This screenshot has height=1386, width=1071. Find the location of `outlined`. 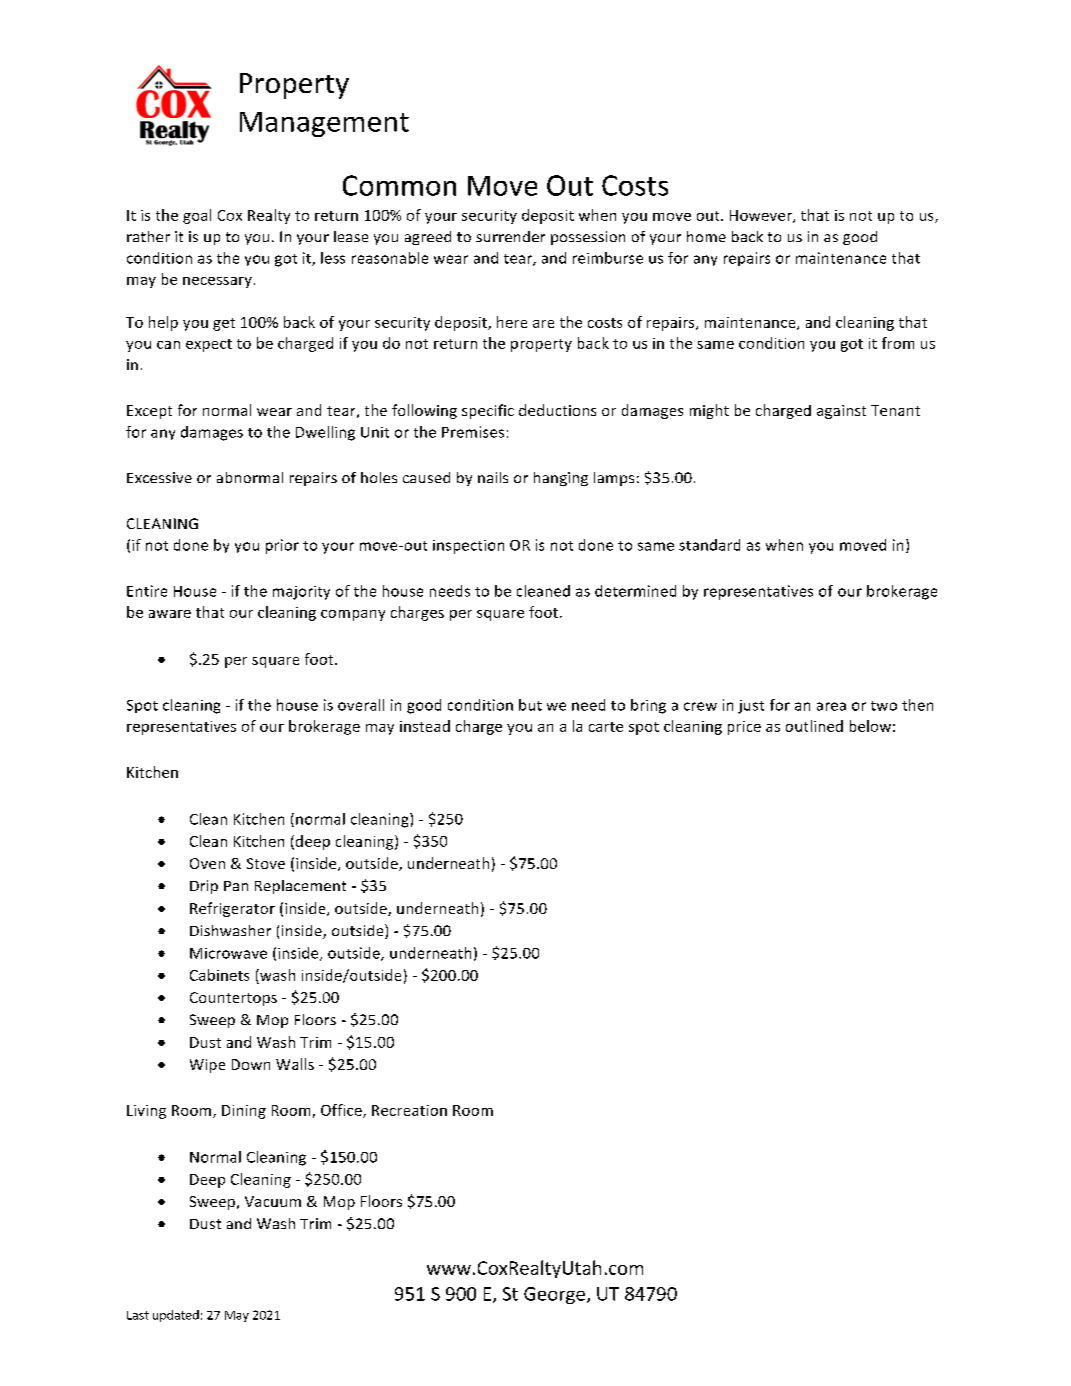

outlined is located at coordinates (814, 726).
